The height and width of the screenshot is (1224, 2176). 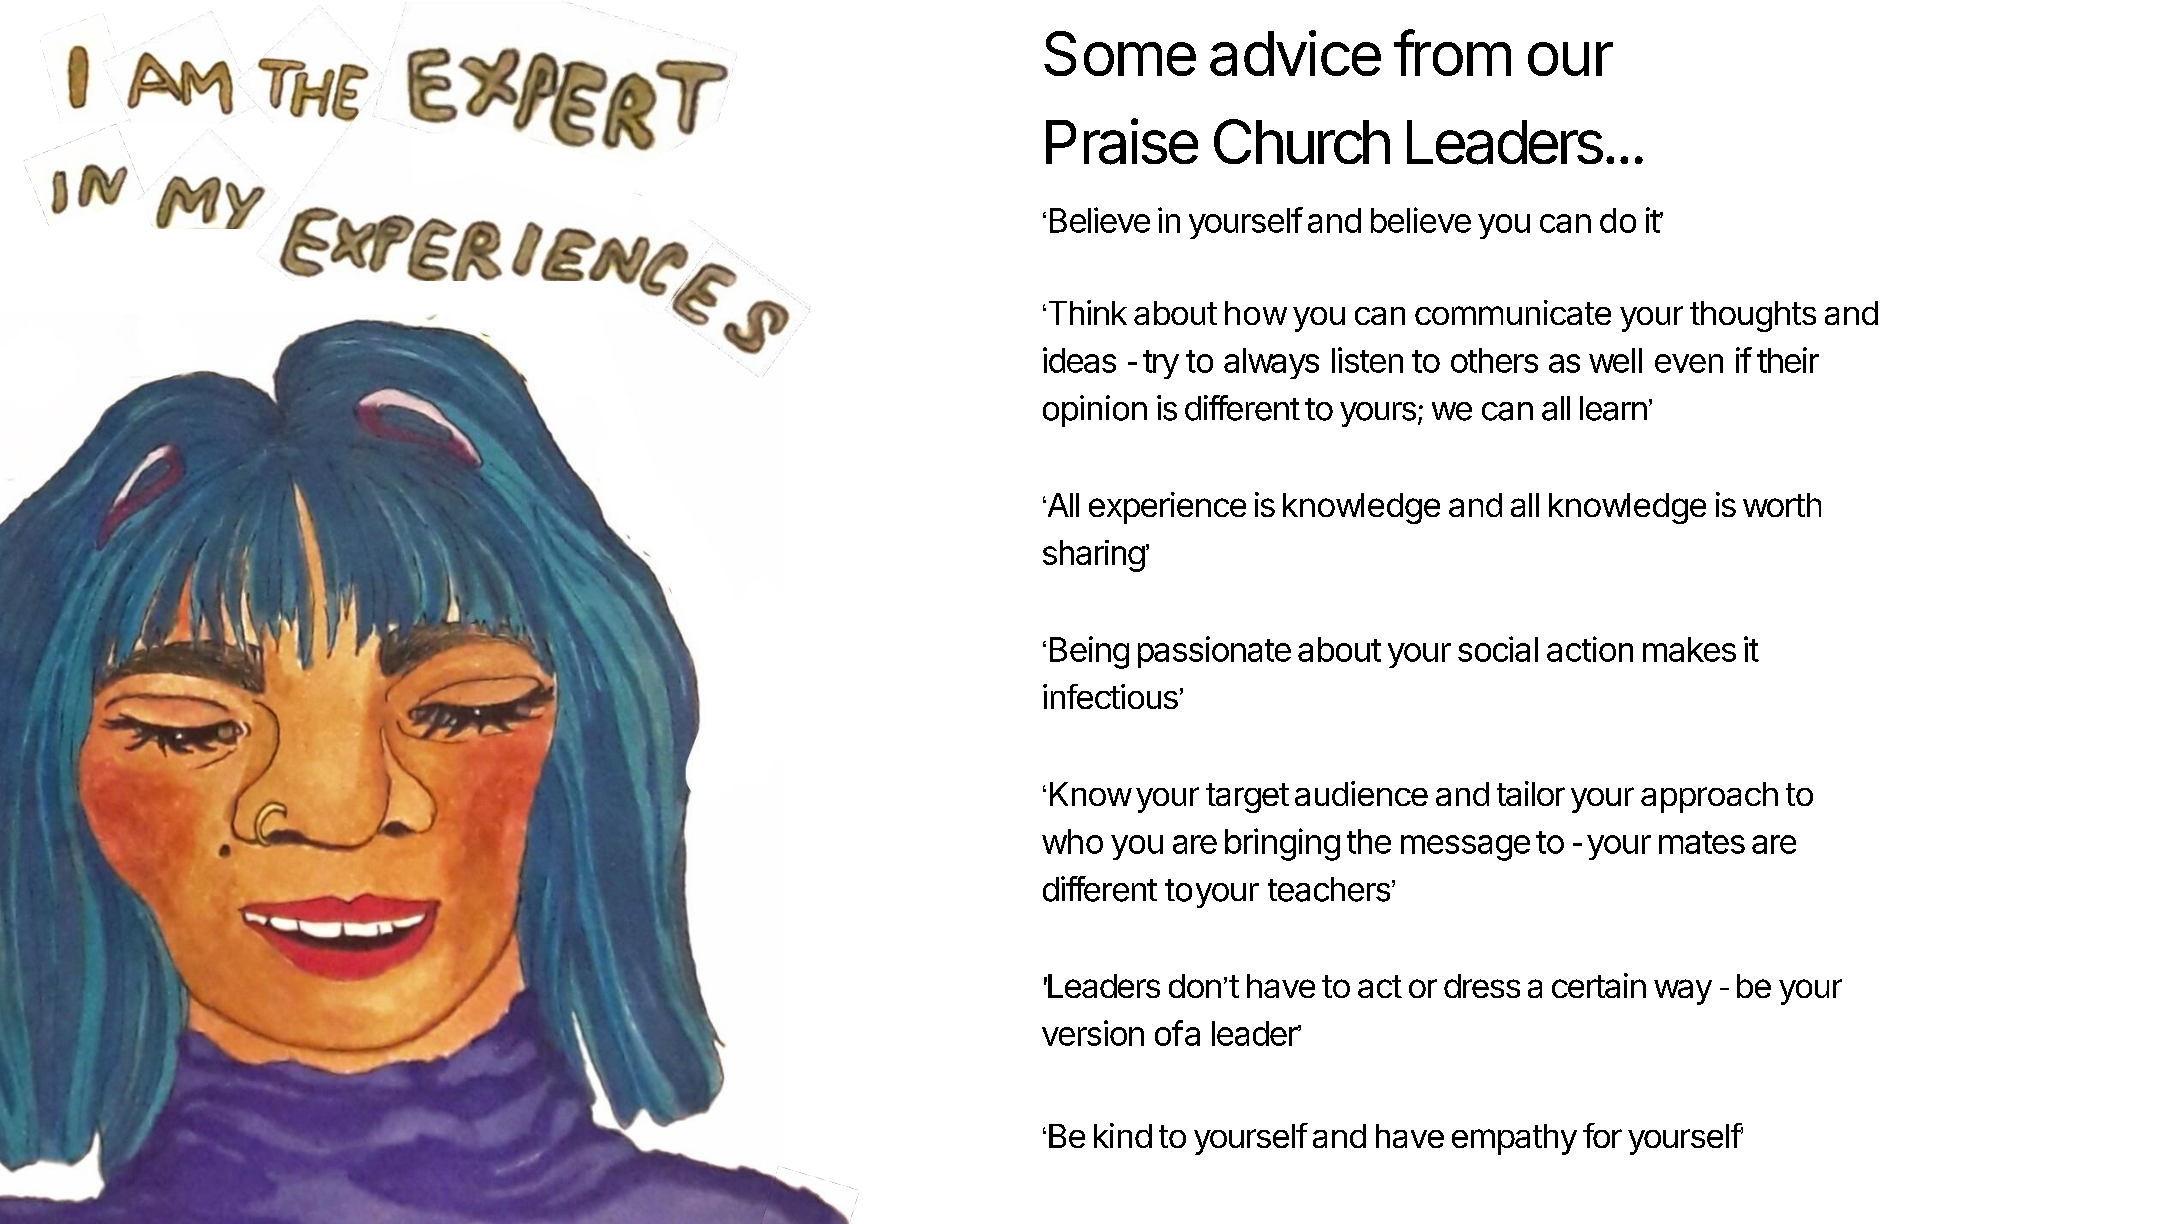 What do you see at coordinates (1494, 360) in the screenshot?
I see `others` at bounding box center [1494, 360].
